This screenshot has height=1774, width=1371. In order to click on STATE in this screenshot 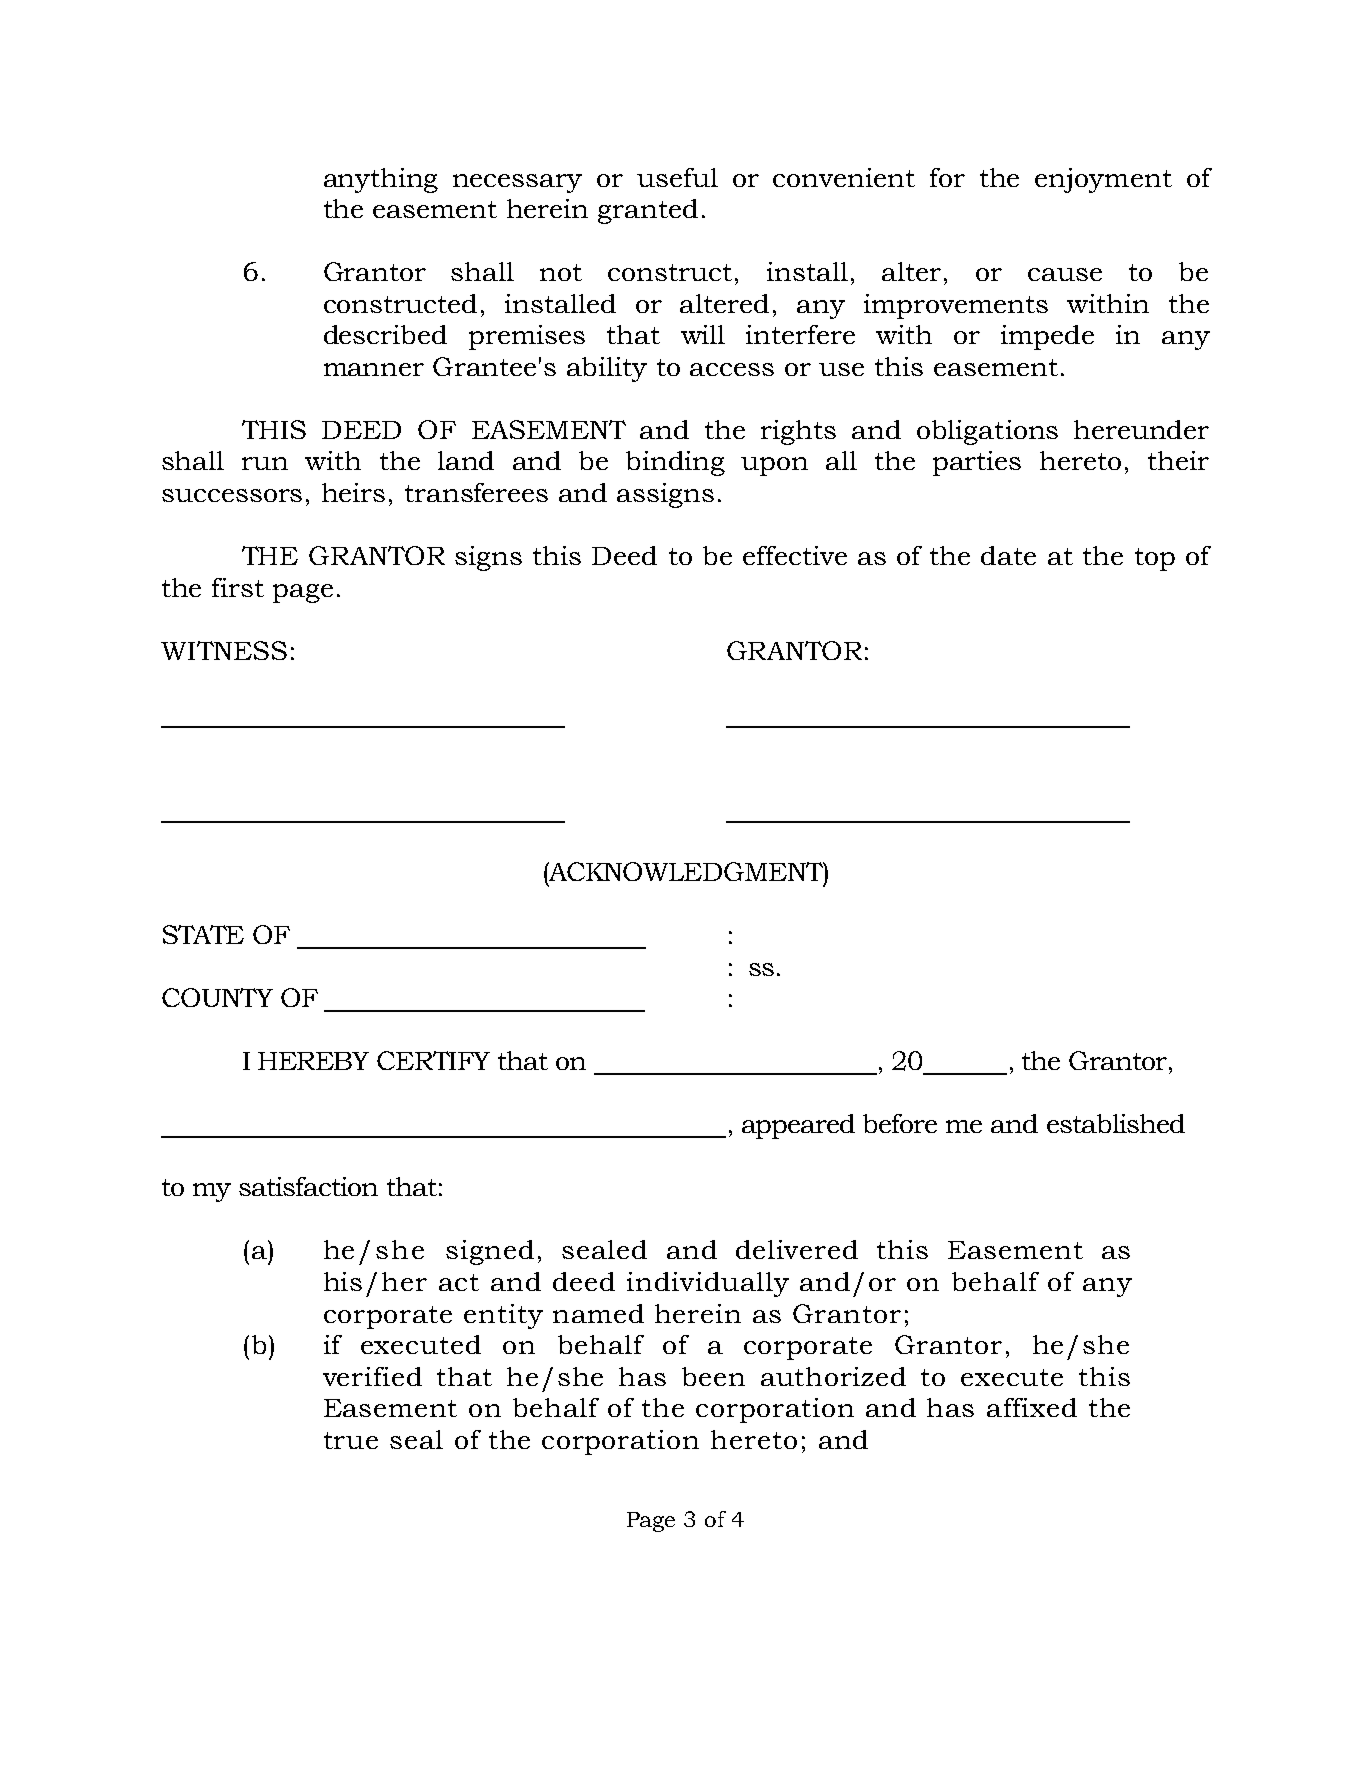, I will do `click(203, 934)`.
